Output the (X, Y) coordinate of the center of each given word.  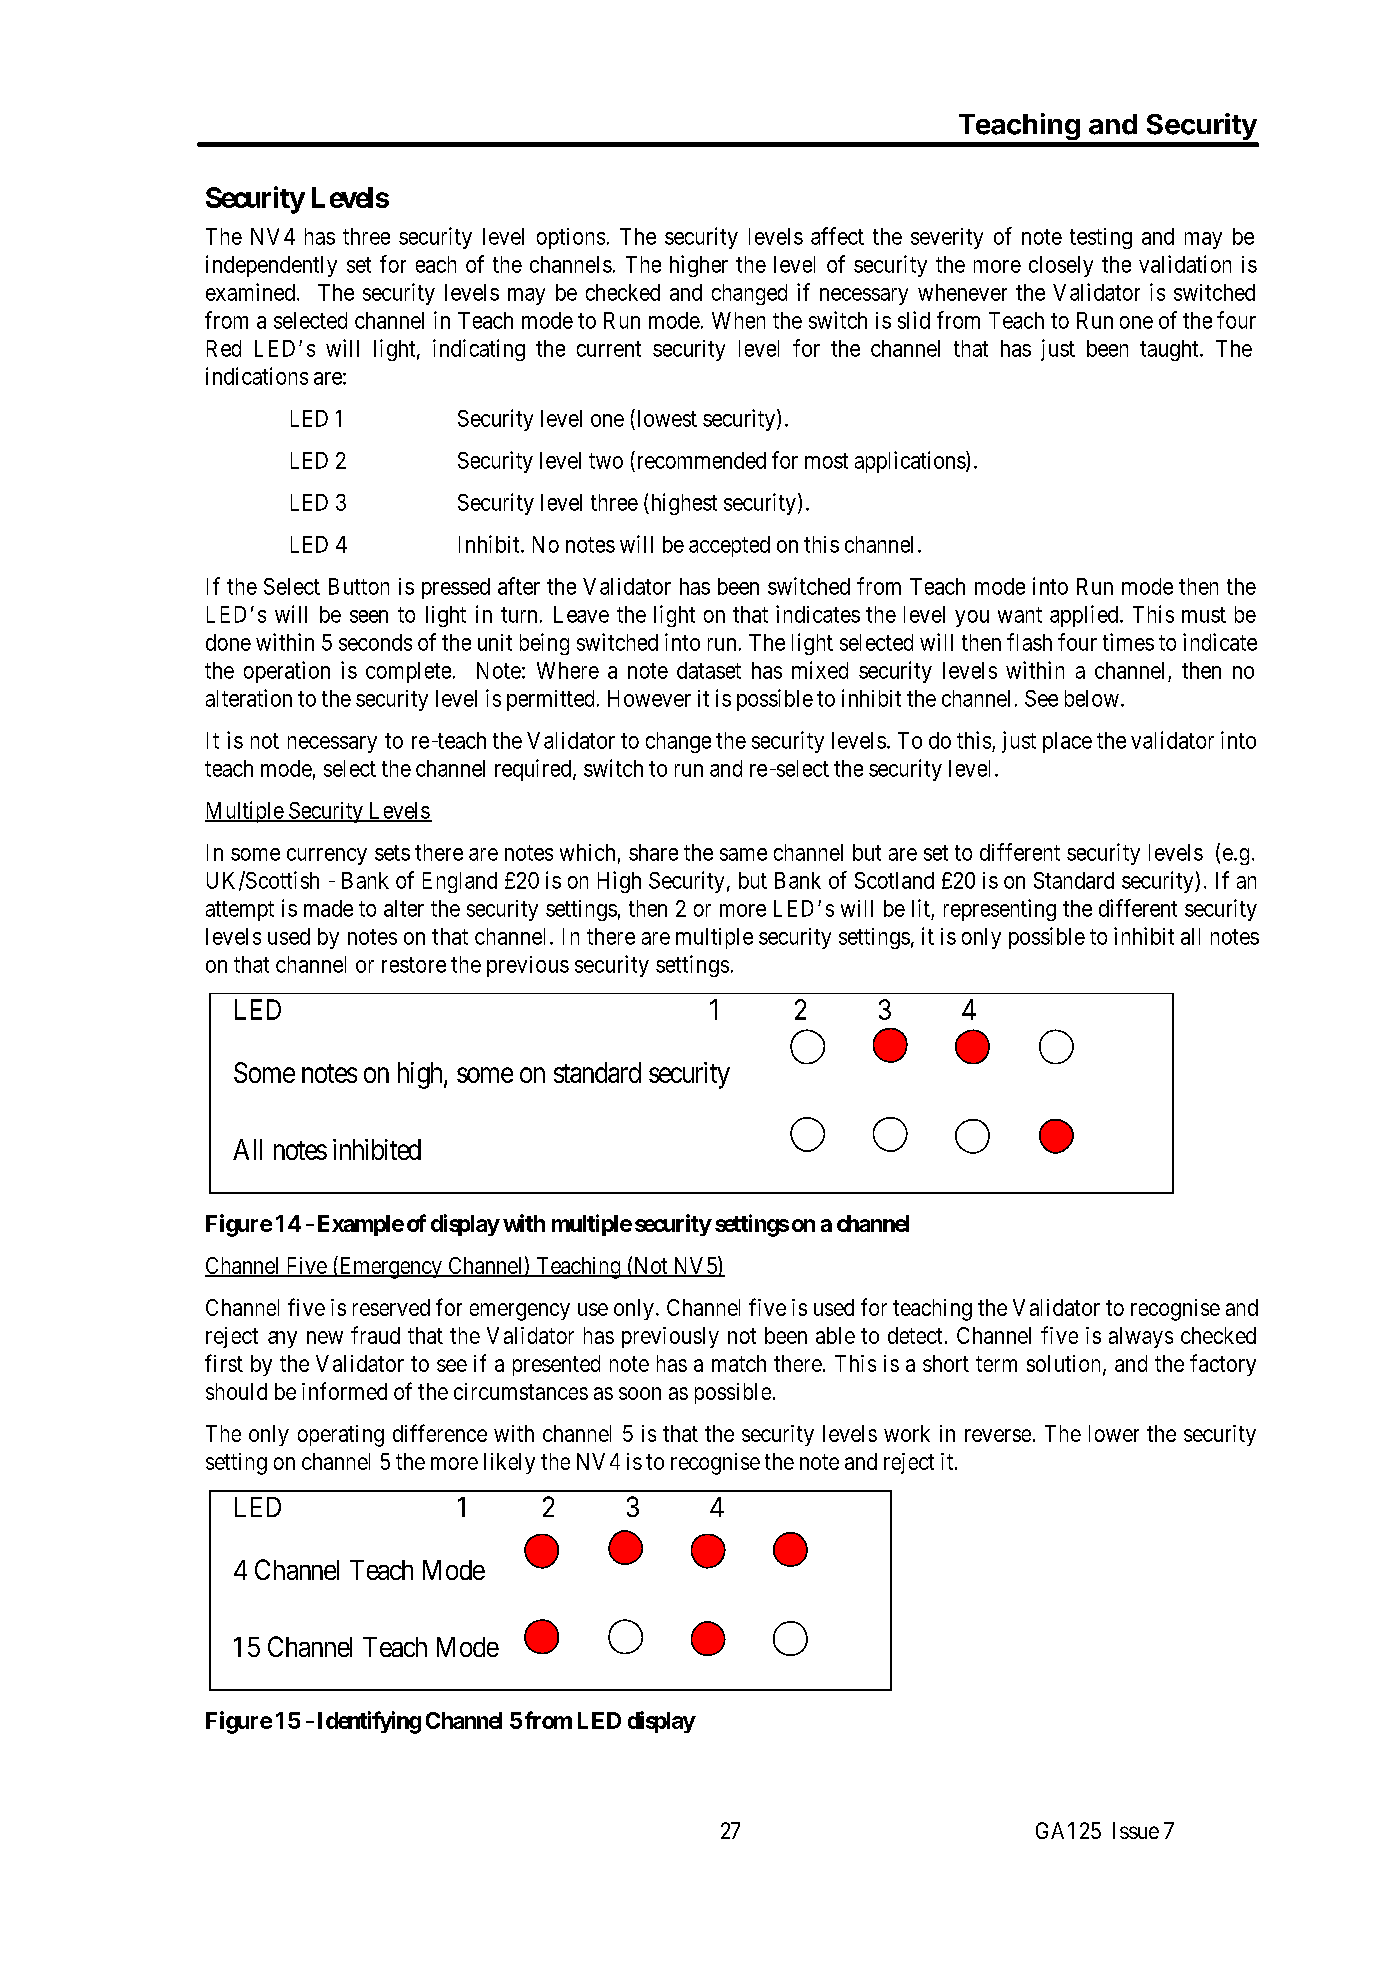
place (1067, 742)
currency (327, 856)
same (743, 854)
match (739, 1363)
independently (271, 266)
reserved (391, 1307)
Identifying (369, 1722)
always (1141, 1337)
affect (837, 236)
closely (1061, 266)
